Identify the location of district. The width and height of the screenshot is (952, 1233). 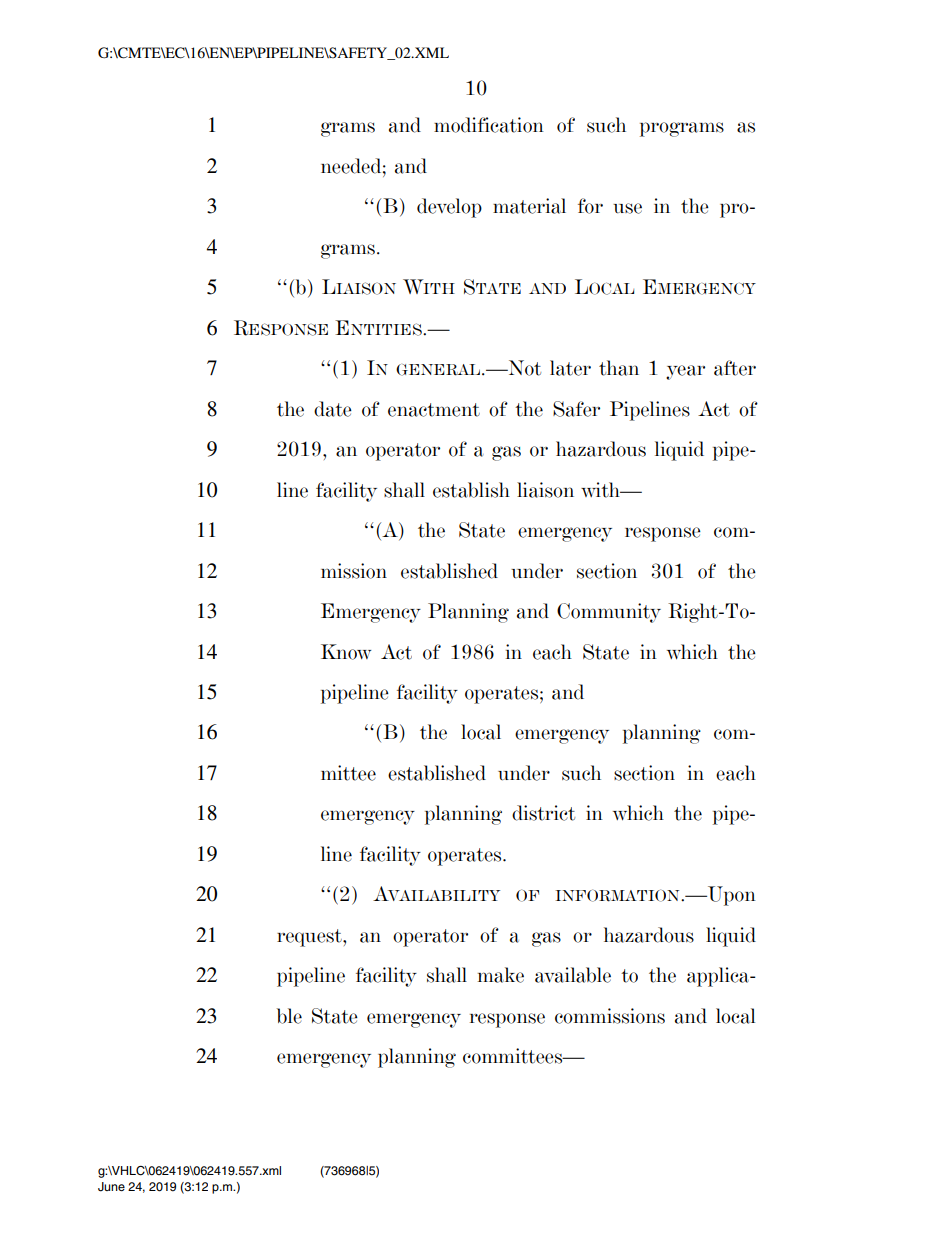
(543, 813).
